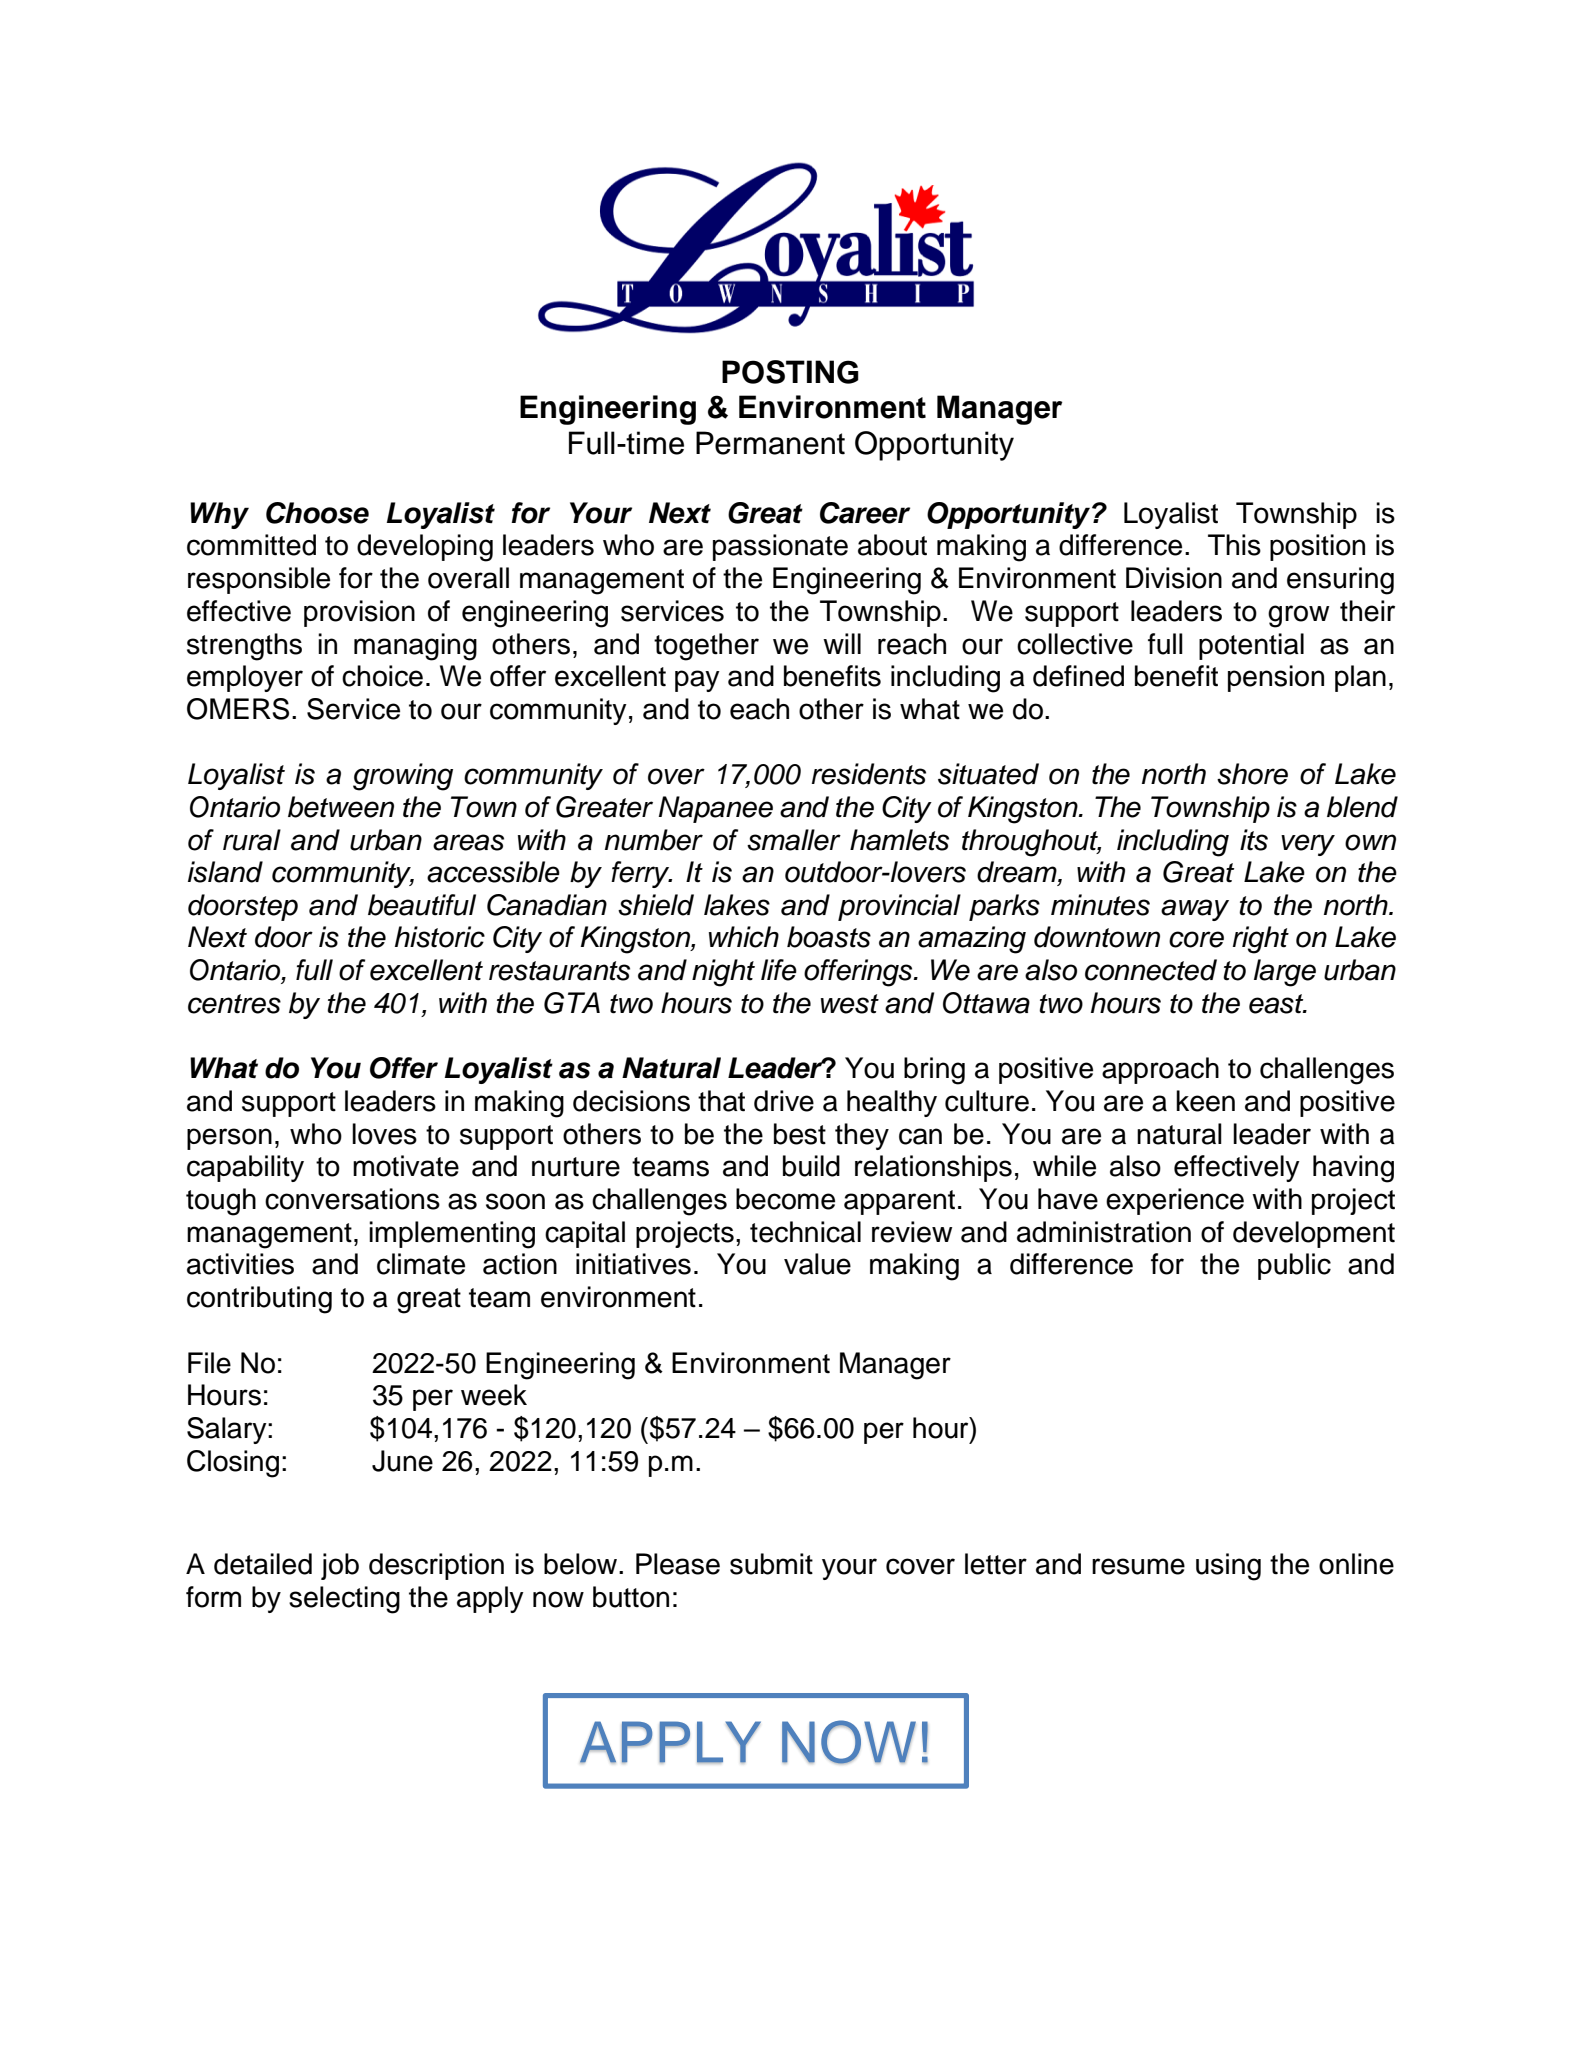 This image has width=1581, height=2046. What do you see at coordinates (317, 513) in the image?
I see `Choose` at bounding box center [317, 513].
